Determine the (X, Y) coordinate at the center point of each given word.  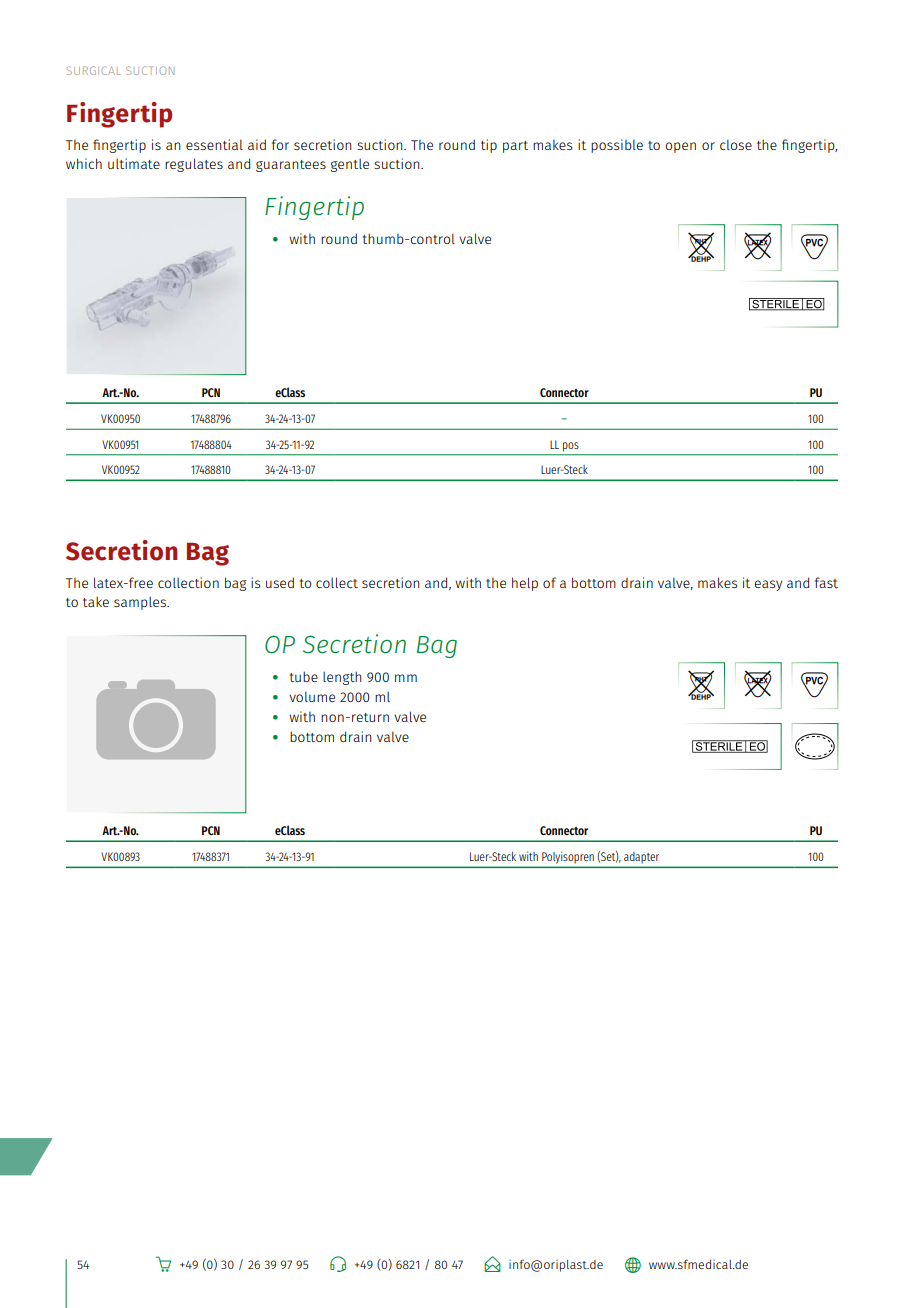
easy (768, 585)
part (515, 147)
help (525, 584)
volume (312, 696)
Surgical (94, 70)
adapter (641, 857)
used (280, 582)
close (736, 144)
